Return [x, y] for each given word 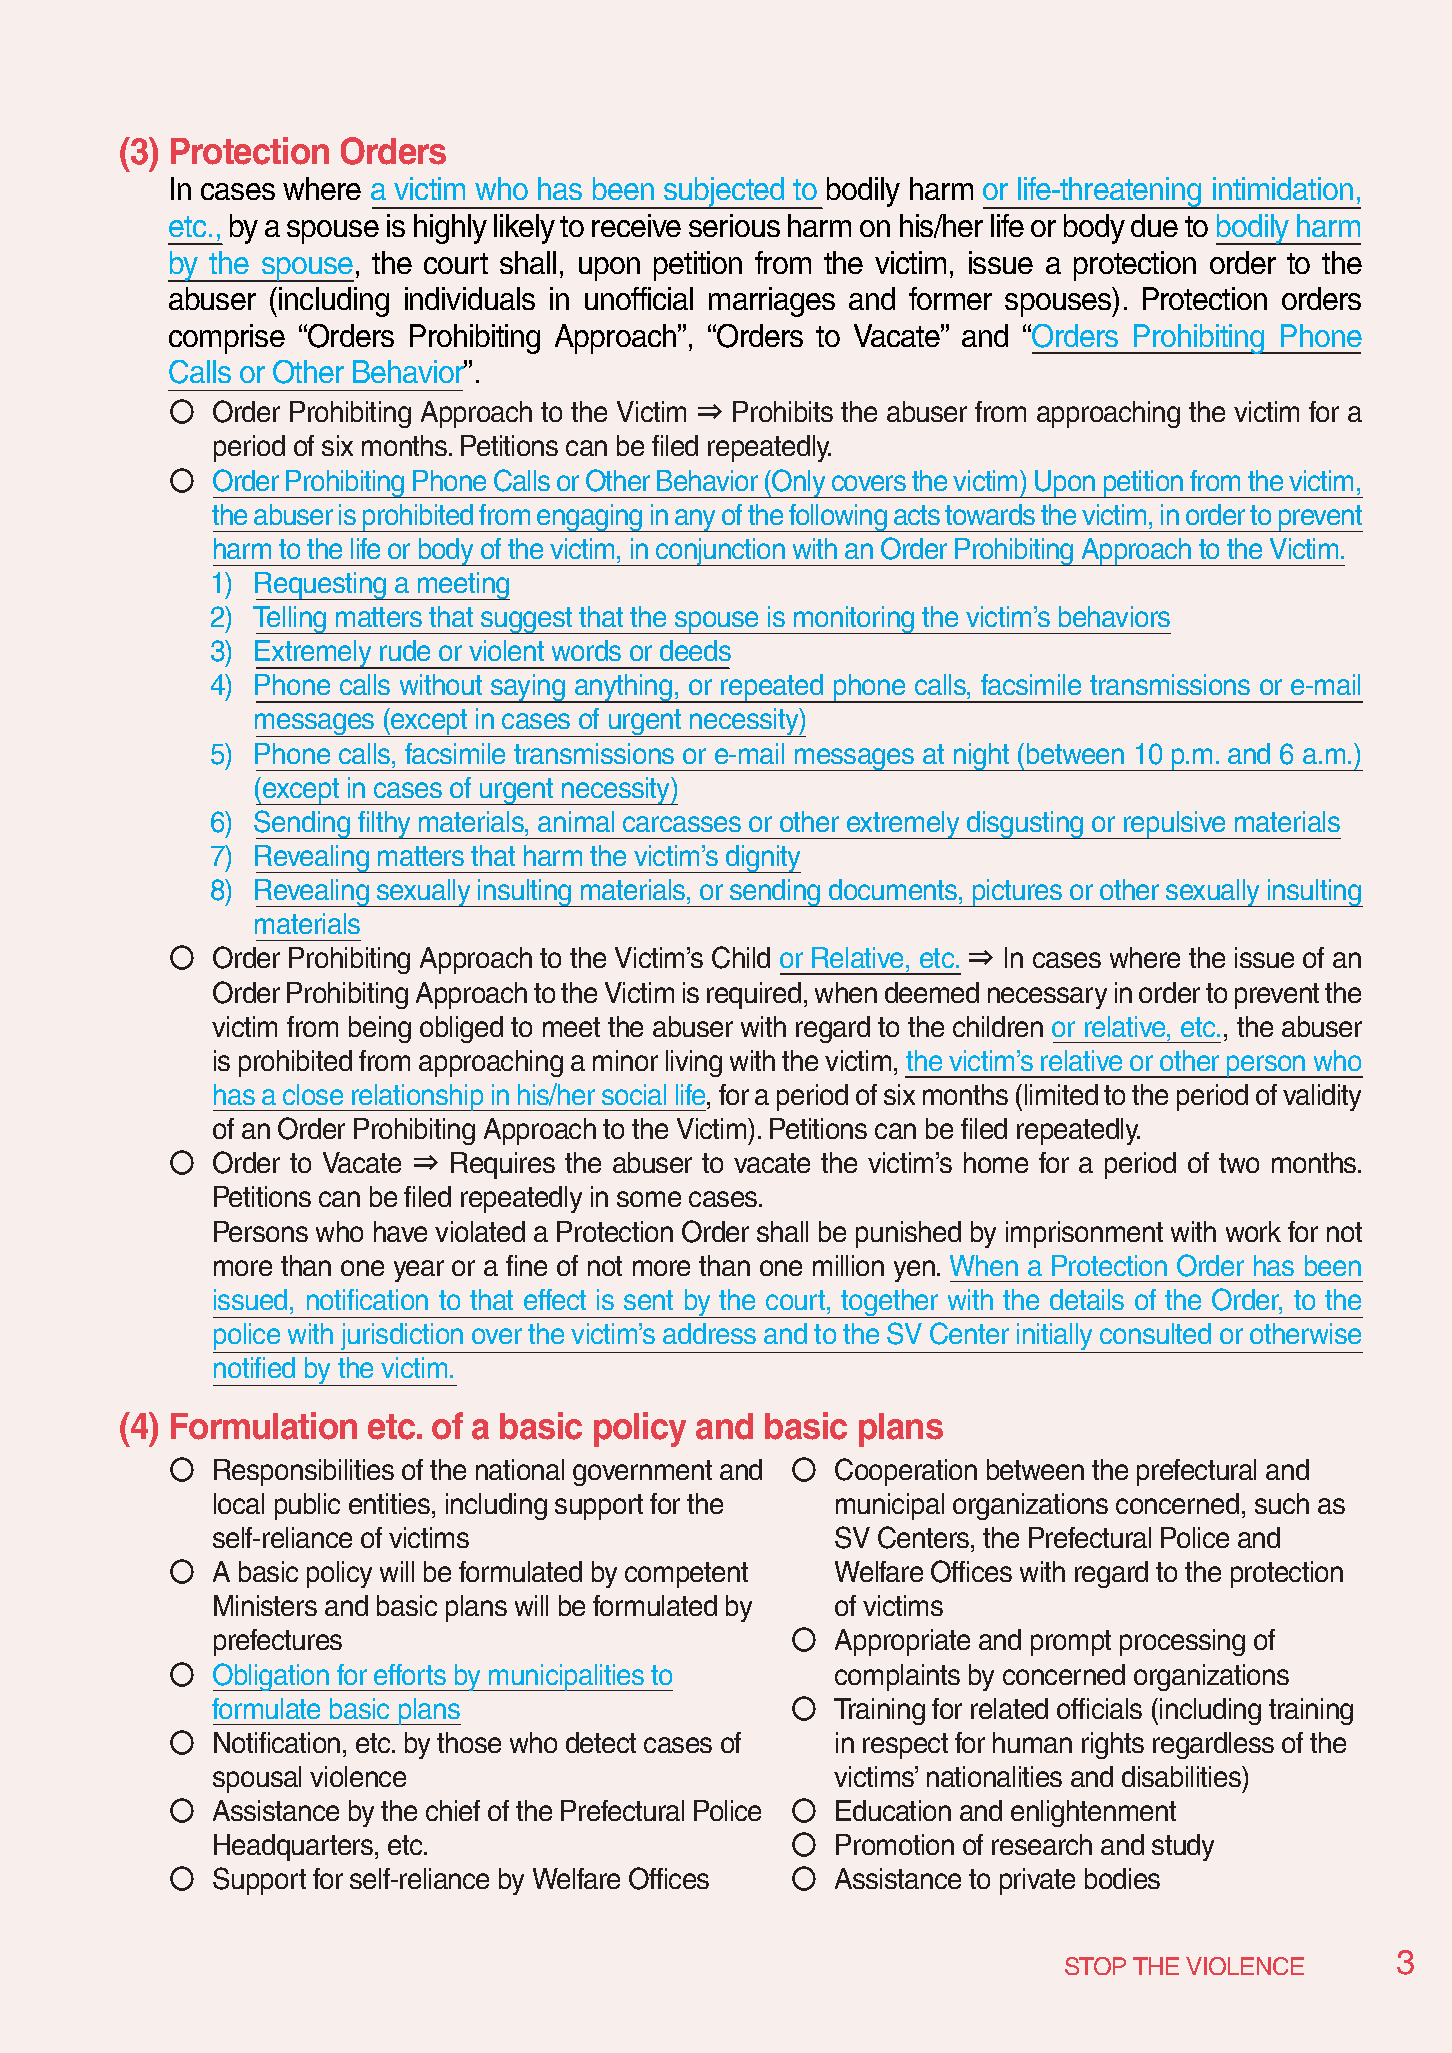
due [1154, 225]
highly [450, 229]
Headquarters [295, 1847]
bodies [1122, 1878]
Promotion [895, 1844]
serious [734, 225]
